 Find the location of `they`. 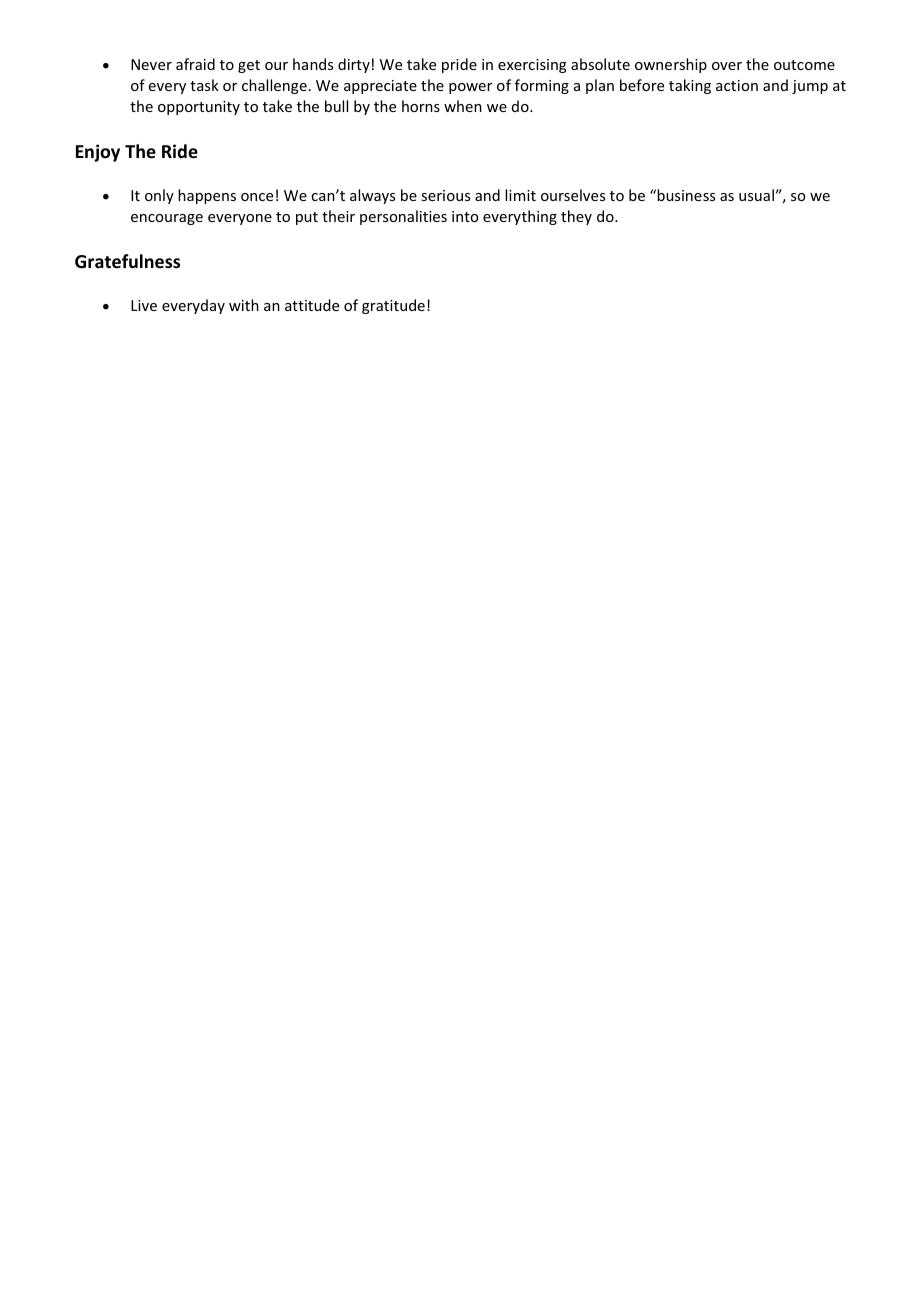

they is located at coordinates (576, 217).
